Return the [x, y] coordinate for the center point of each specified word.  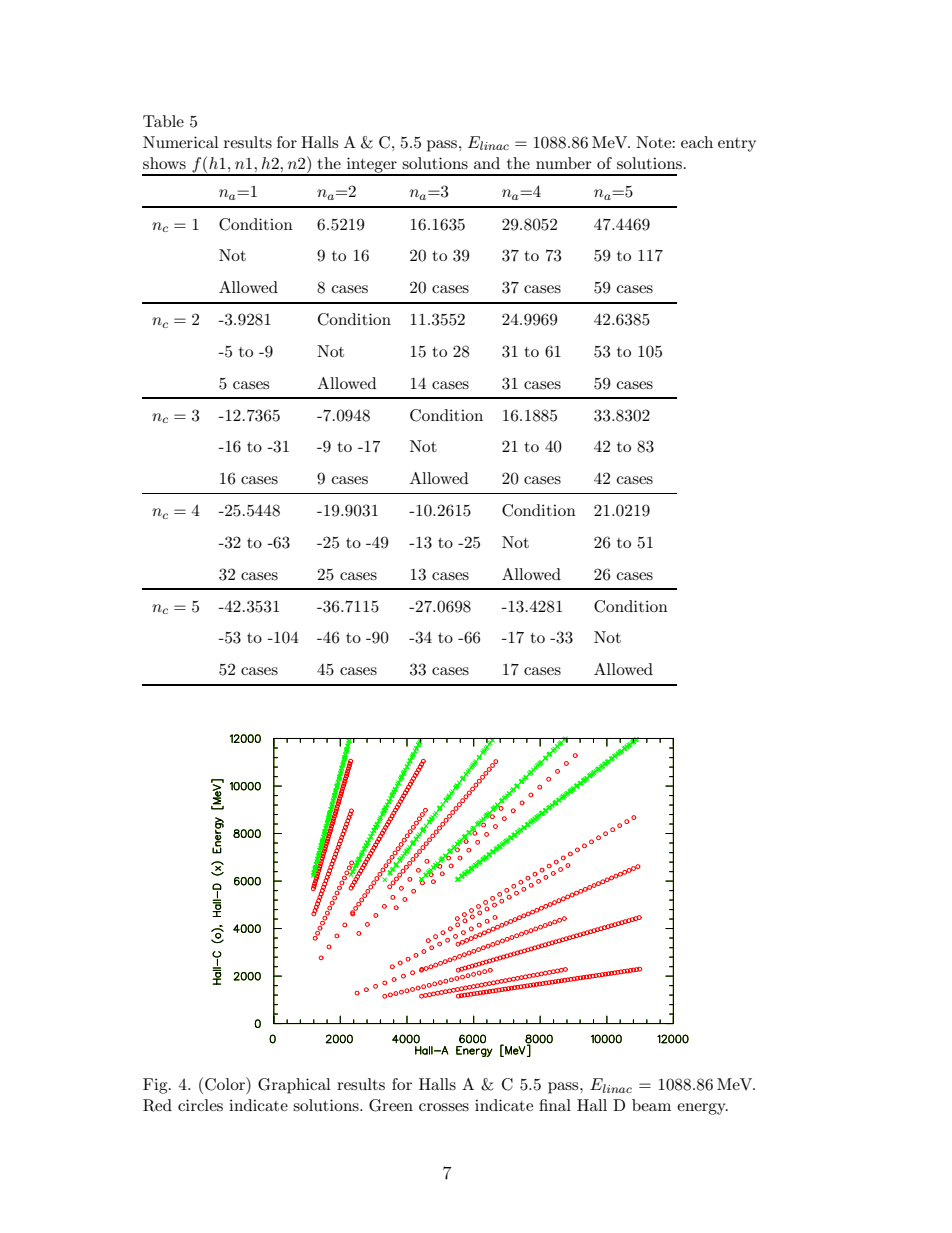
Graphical [294, 1086]
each [697, 142]
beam [651, 1105]
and [487, 163]
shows [164, 163]
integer [372, 166]
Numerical [181, 142]
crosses [444, 1107]
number [564, 163]
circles [200, 1105]
